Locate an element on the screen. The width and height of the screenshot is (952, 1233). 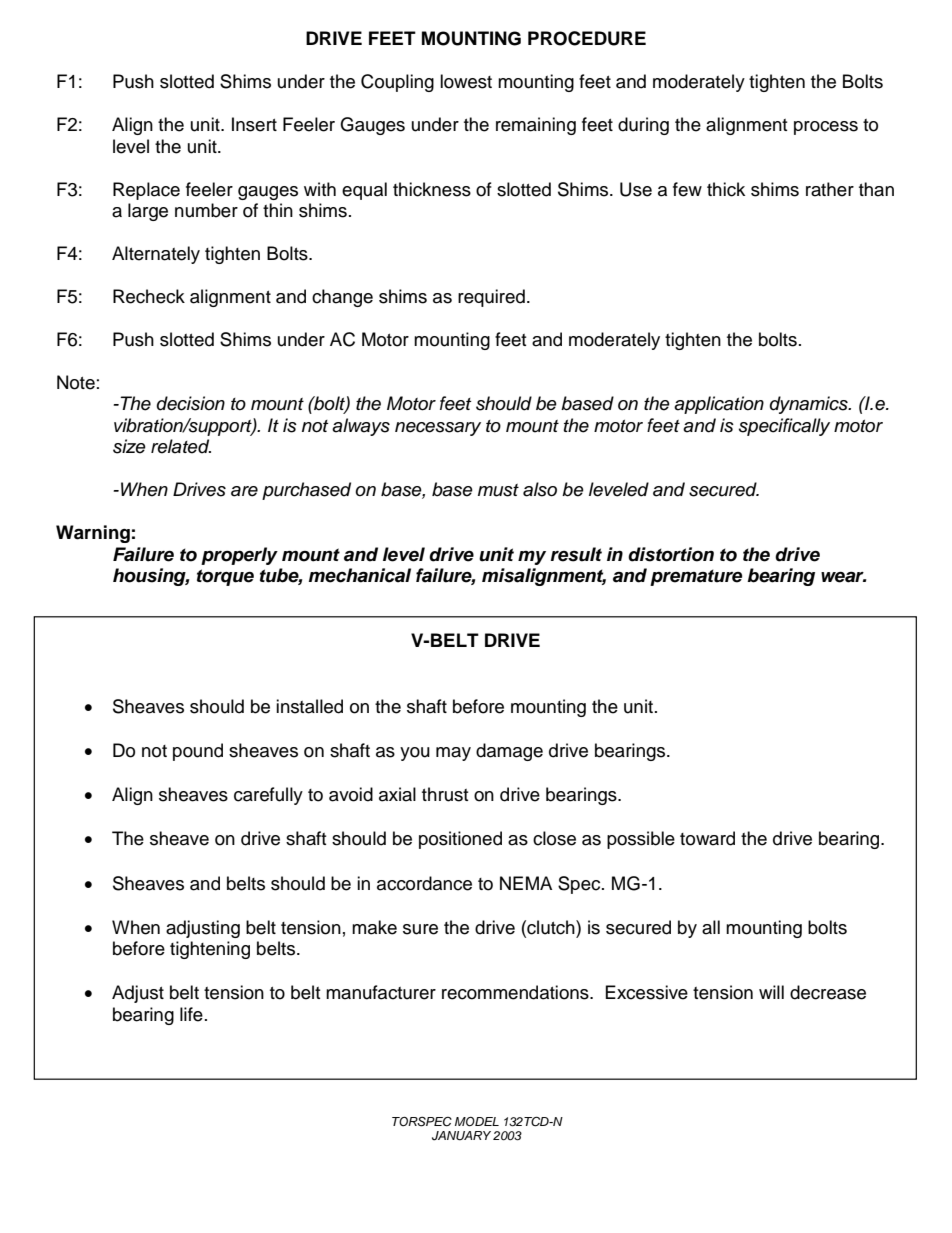
process is located at coordinates (826, 128).
